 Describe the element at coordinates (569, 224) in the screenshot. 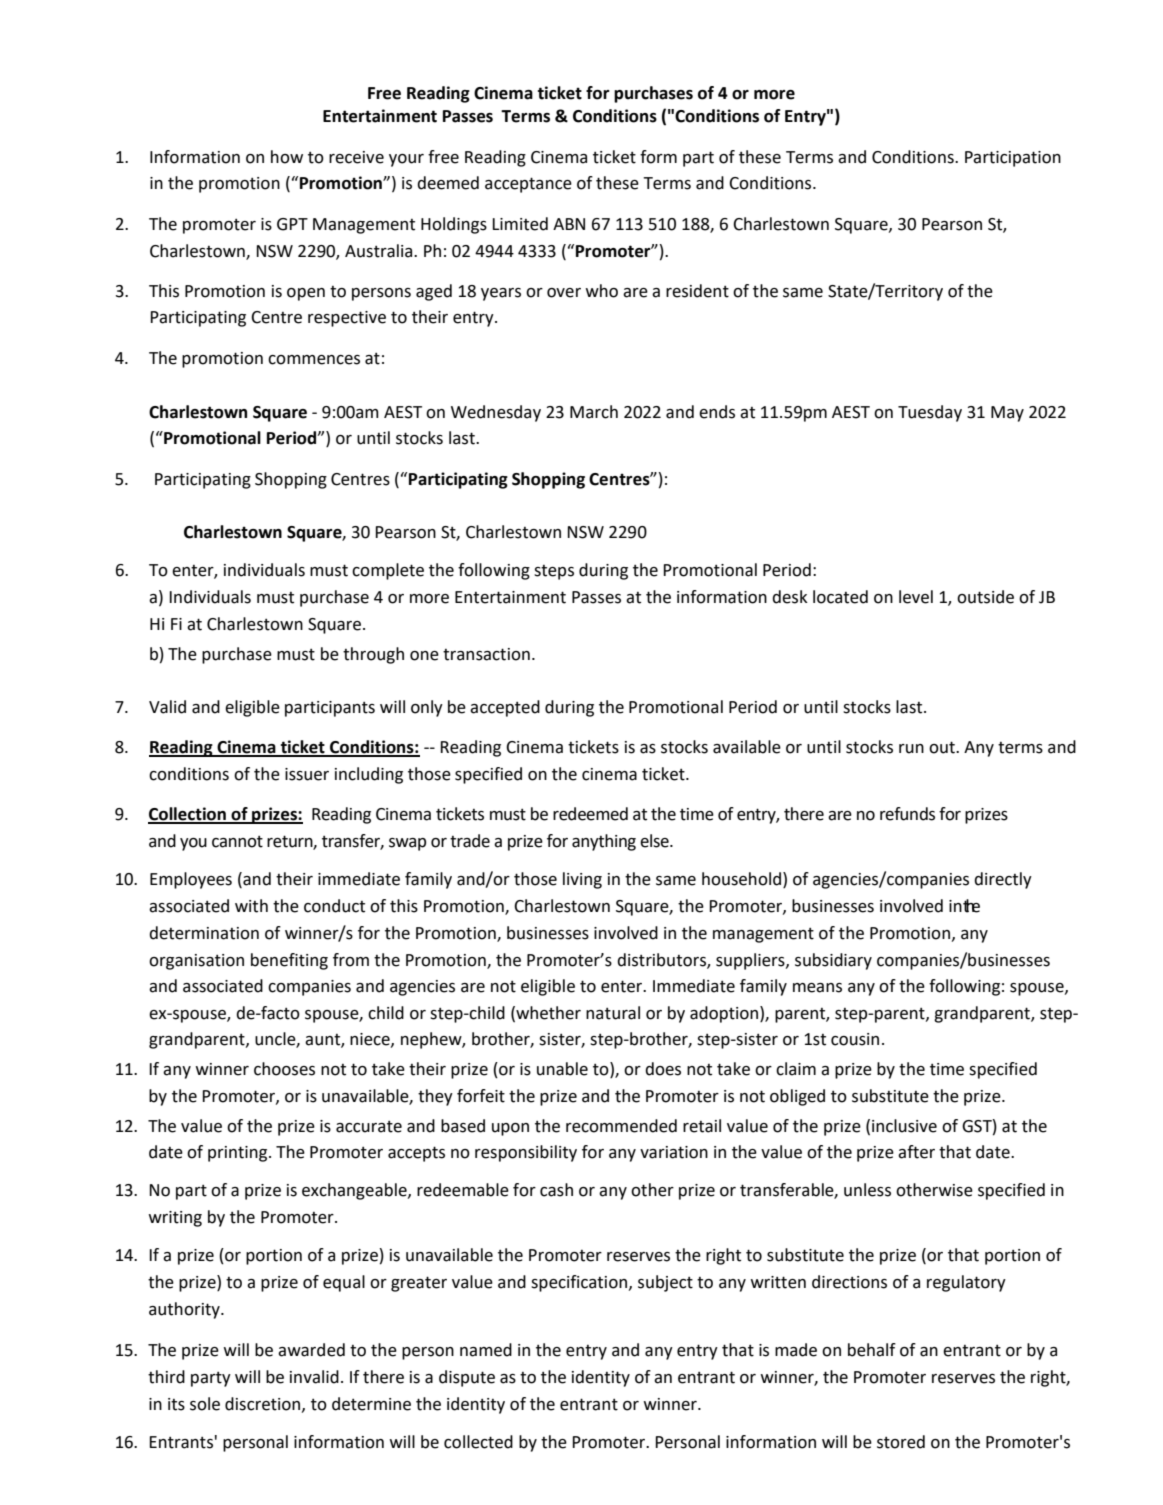

I see `ABN` at that location.
